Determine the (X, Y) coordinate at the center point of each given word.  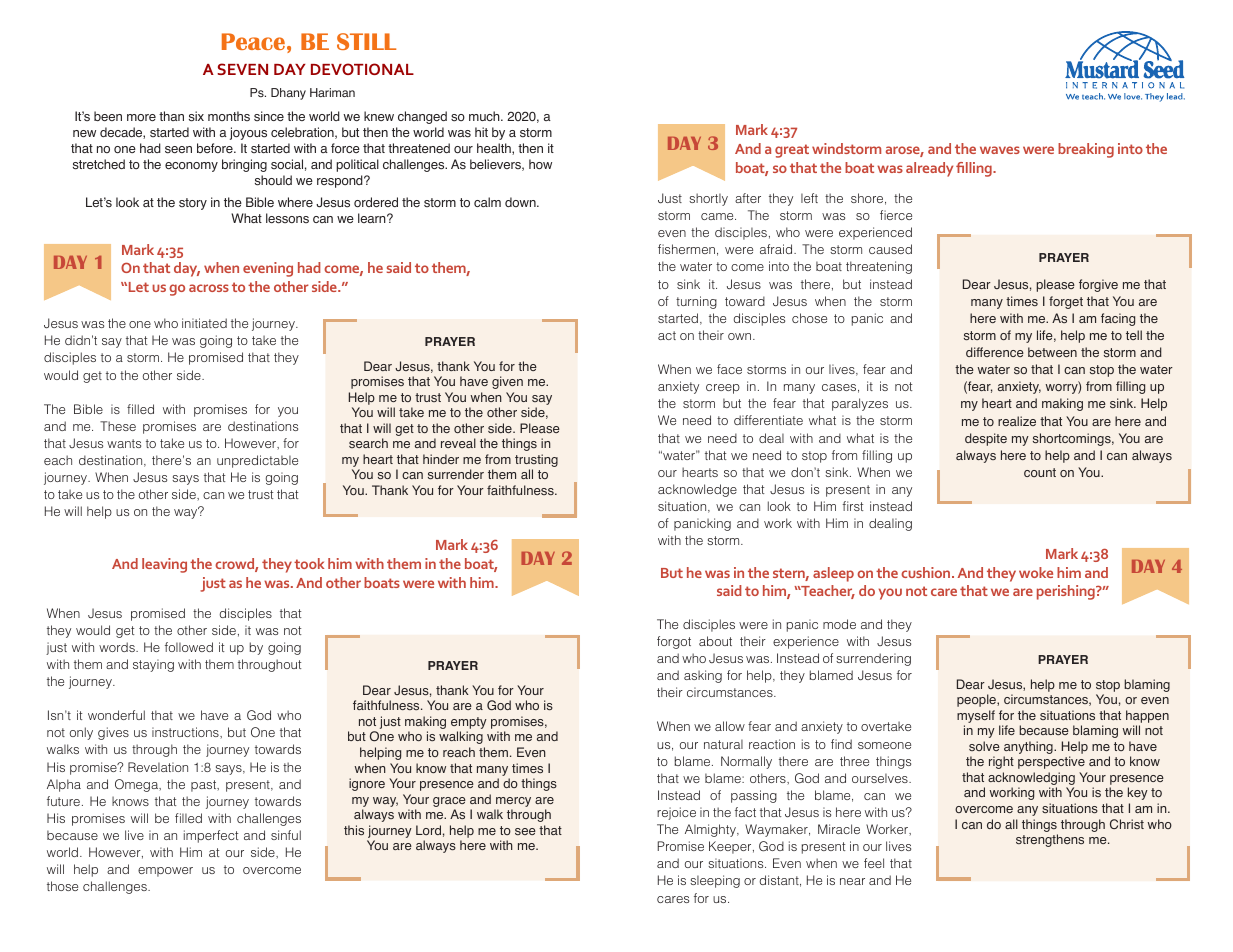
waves (1000, 150)
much (485, 116)
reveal (458, 443)
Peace (253, 41)
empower (165, 872)
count (1040, 472)
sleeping (715, 881)
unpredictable (257, 461)
